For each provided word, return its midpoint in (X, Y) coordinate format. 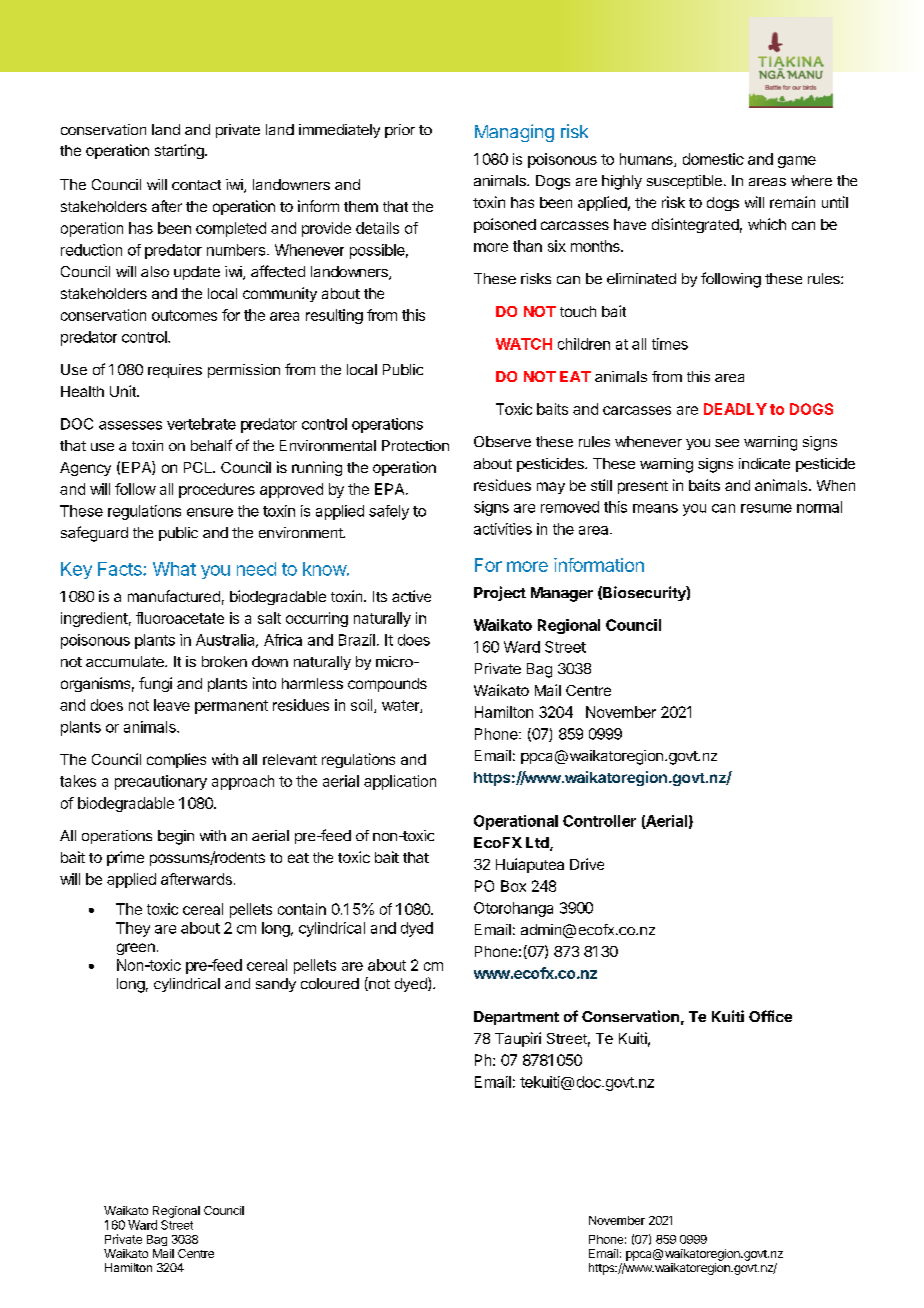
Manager (562, 594)
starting (180, 151)
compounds (387, 685)
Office (770, 1016)
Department (516, 1018)
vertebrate (201, 424)
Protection (415, 445)
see (727, 443)
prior (400, 131)
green (136, 949)
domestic (713, 159)
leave (172, 705)
